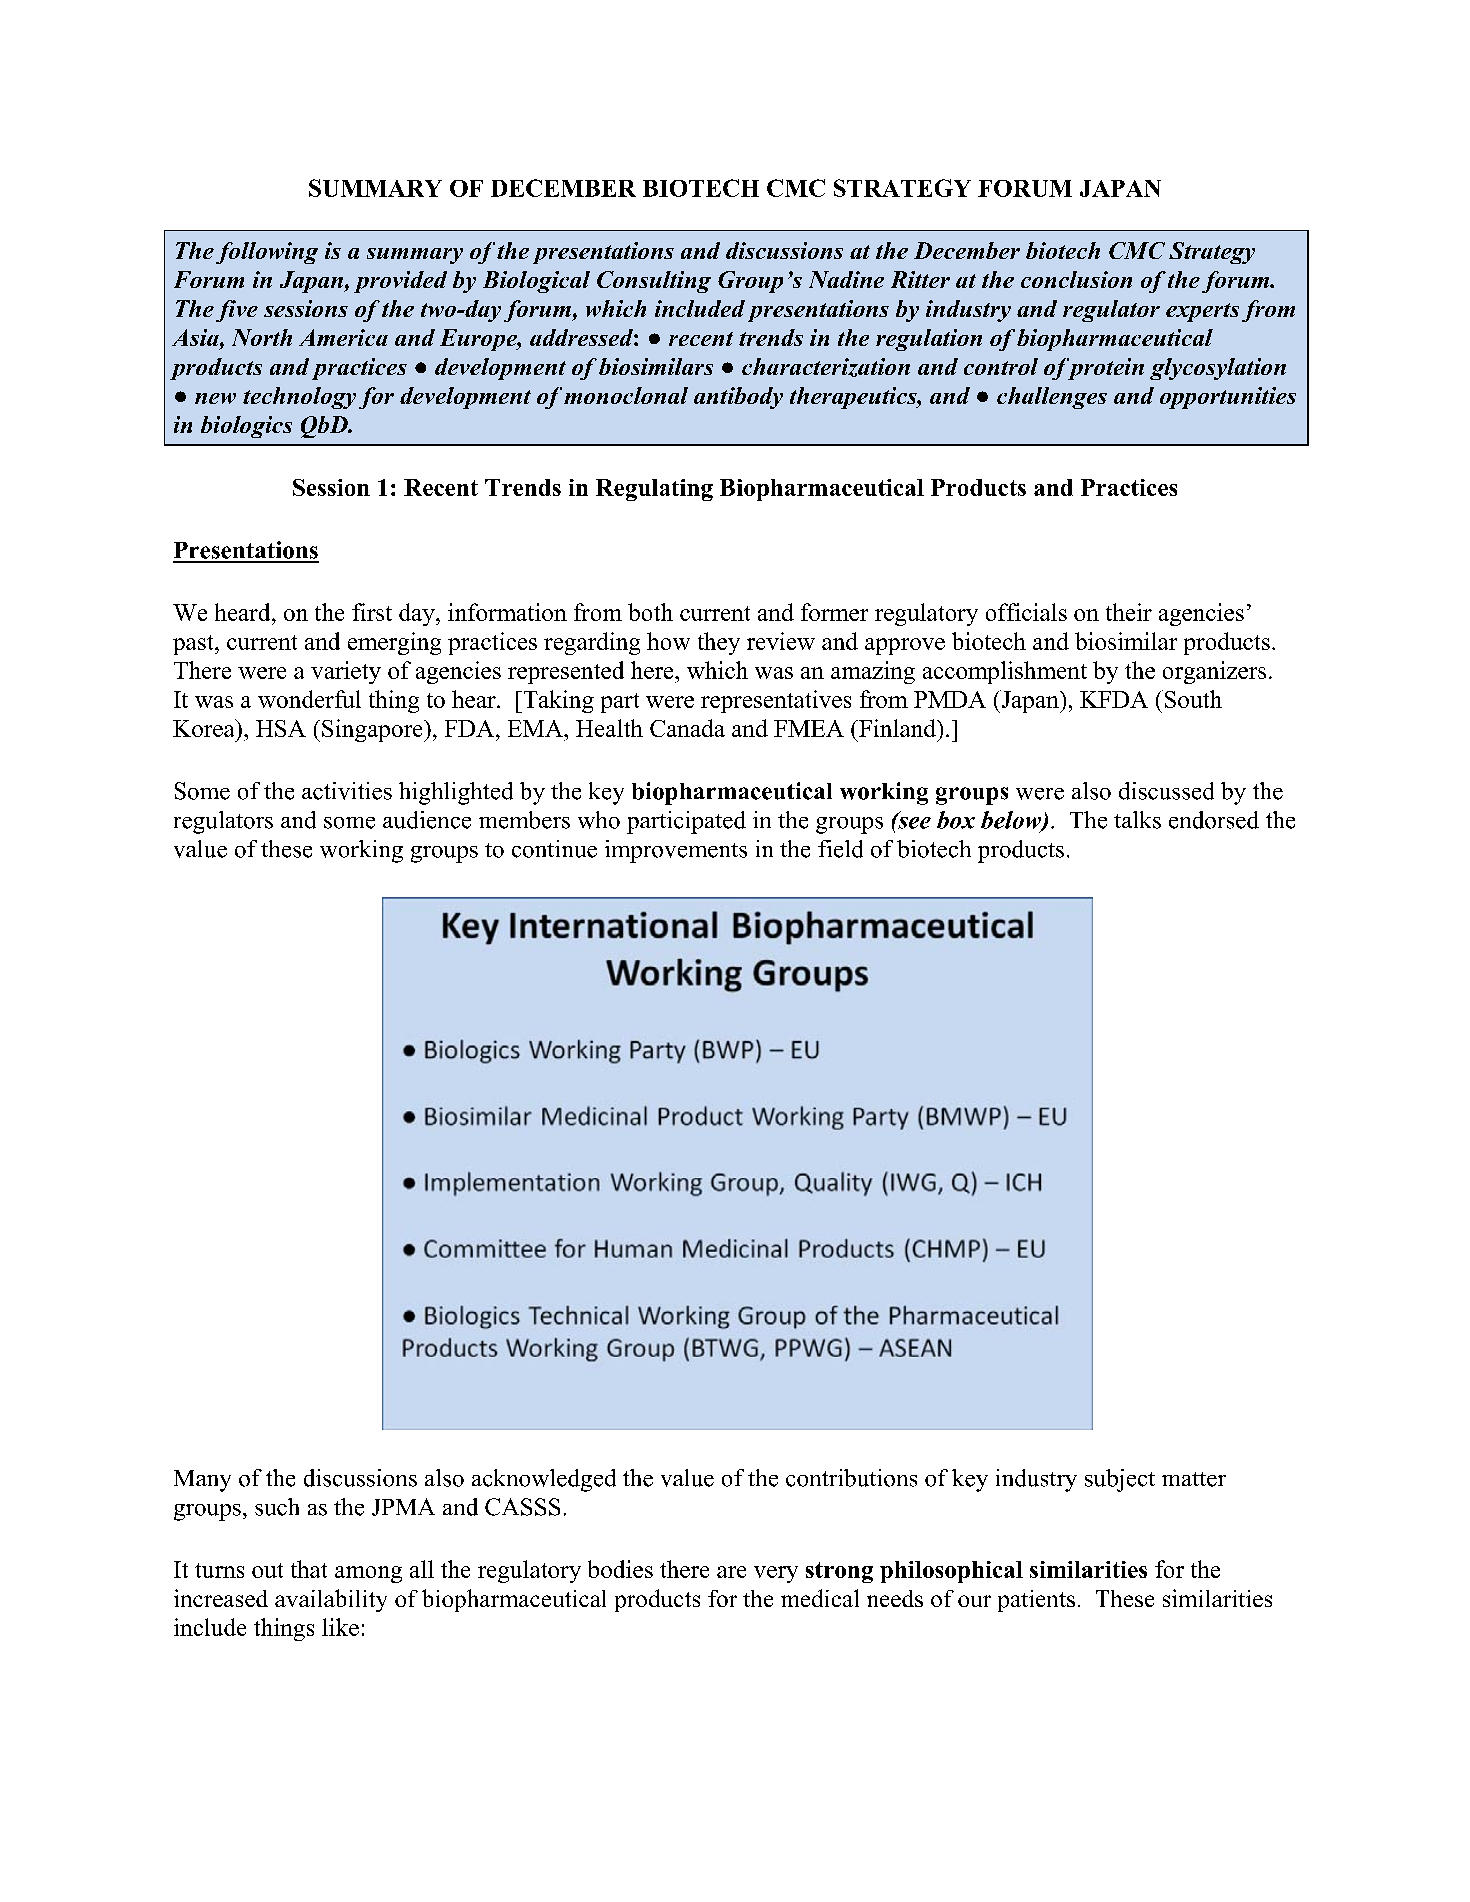 The height and width of the document is (1902, 1470). What do you see at coordinates (281, 728) in the document?
I see `HSA` at bounding box center [281, 728].
